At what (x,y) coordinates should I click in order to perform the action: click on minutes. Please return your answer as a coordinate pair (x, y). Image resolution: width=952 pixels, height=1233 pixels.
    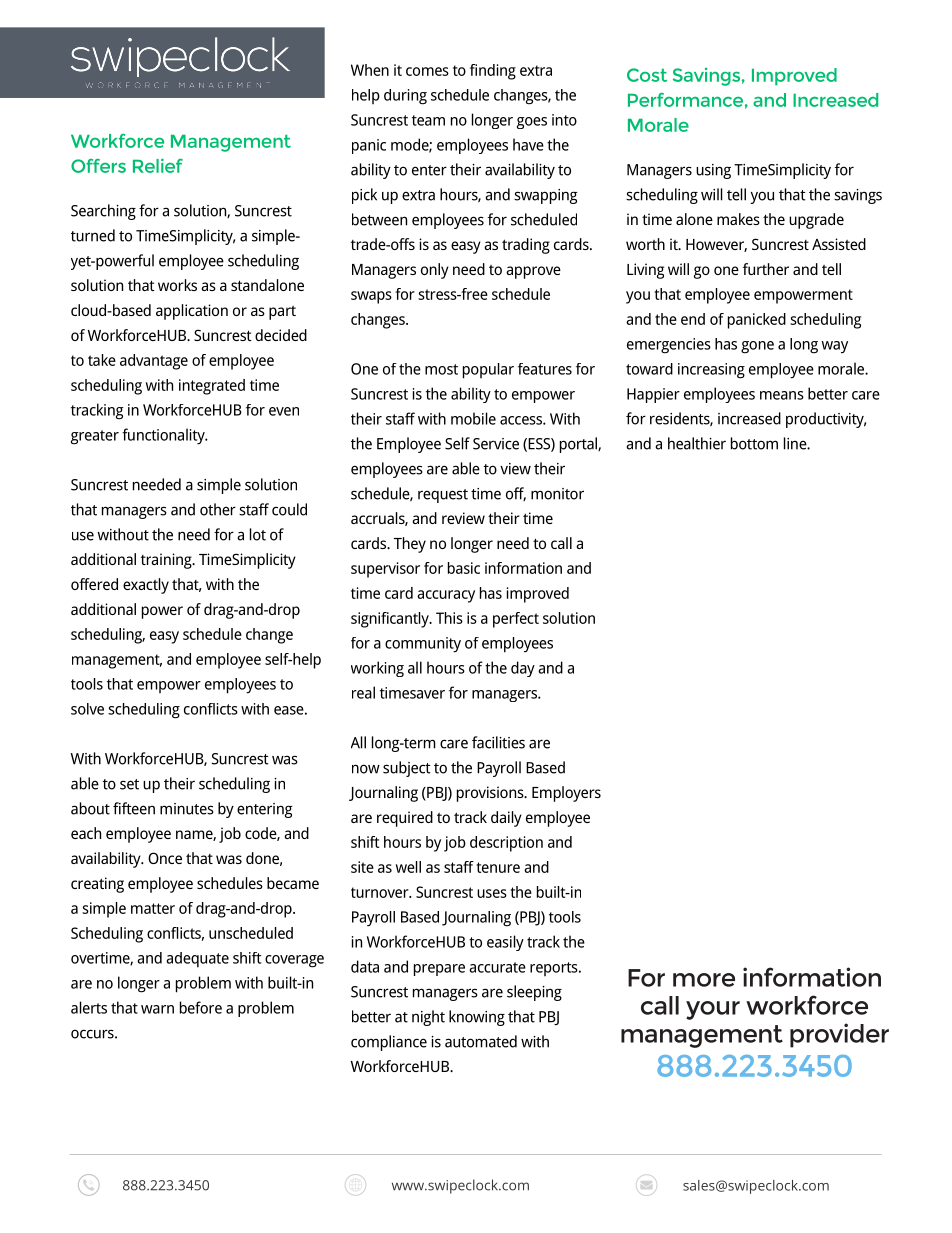
    Looking at the image, I should click on (187, 809).
